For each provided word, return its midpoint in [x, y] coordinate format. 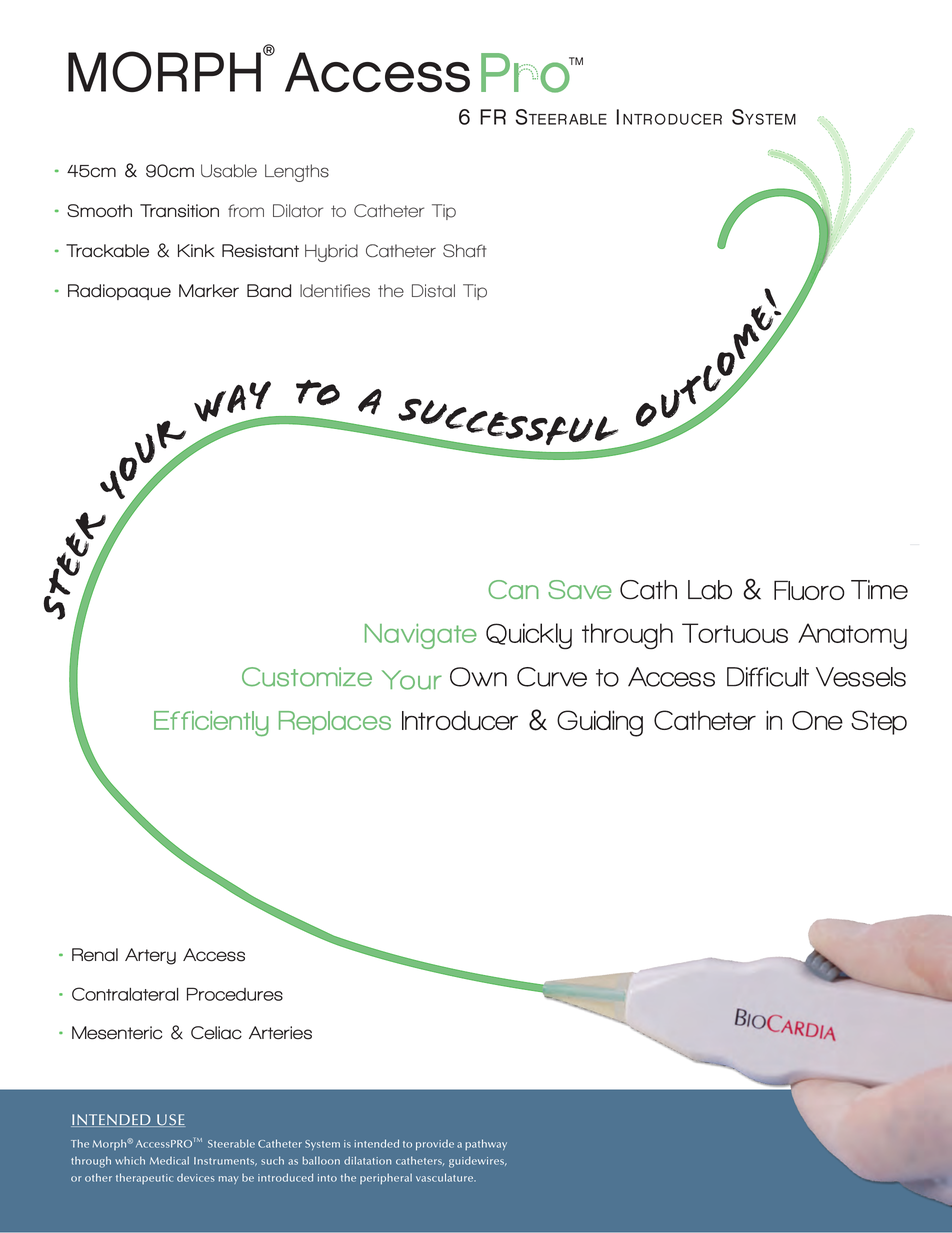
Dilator [298, 211]
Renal [95, 955]
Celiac [216, 1033]
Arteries [280, 1033]
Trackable [107, 251]
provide [435, 1145]
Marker [209, 291]
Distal [433, 291]
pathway [486, 1144]
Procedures [235, 994]
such [272, 1160]
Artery [150, 956]
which [130, 1160]
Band [269, 291]
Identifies [335, 291]
